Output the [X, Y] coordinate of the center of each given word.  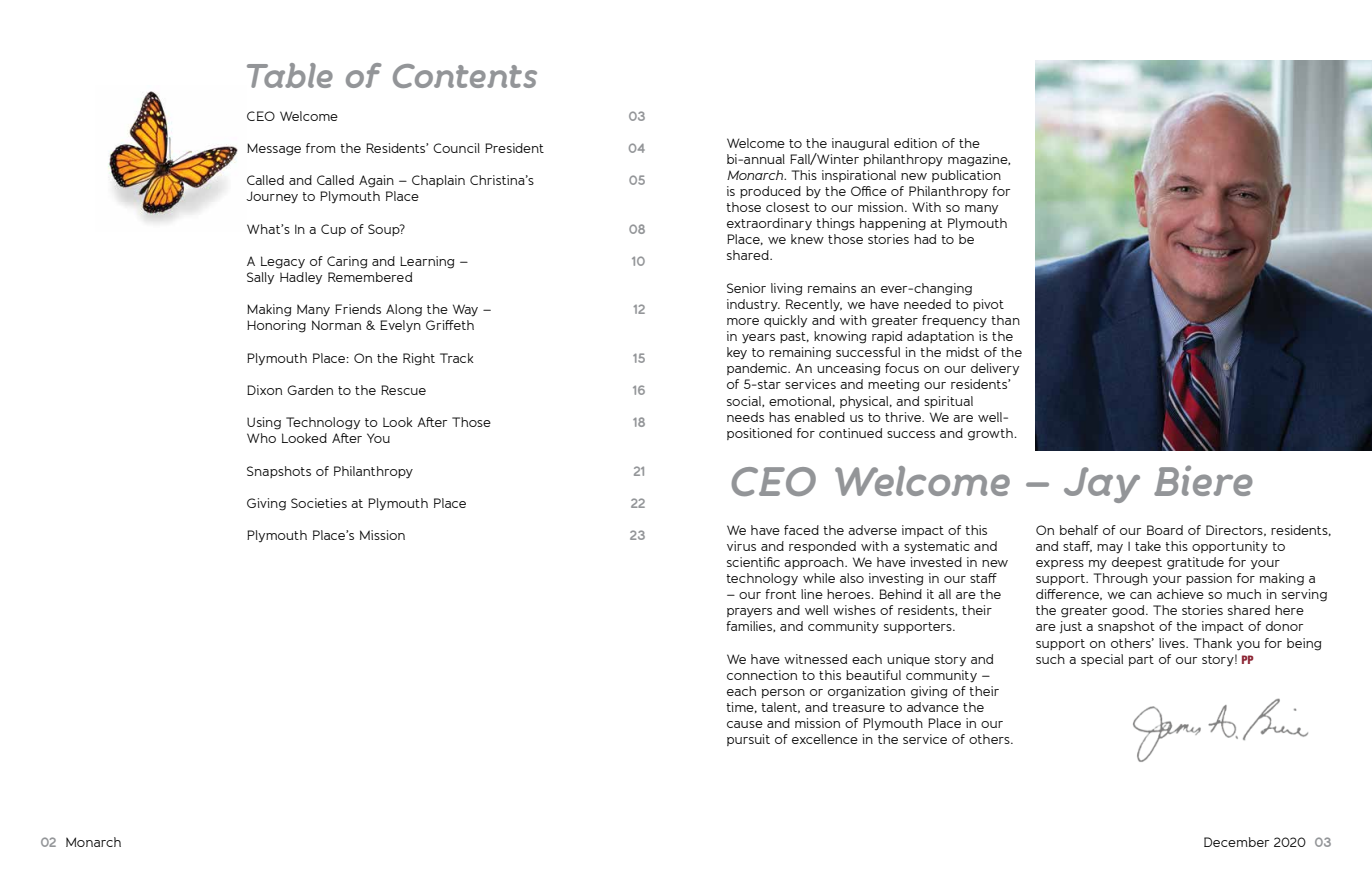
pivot [988, 305]
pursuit [748, 740]
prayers [749, 613]
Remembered [370, 277]
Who [261, 438]
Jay [1102, 485]
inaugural [860, 144]
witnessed [815, 659]
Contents [465, 76]
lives [1173, 643]
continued [850, 433]
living [787, 289]
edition [915, 143]
